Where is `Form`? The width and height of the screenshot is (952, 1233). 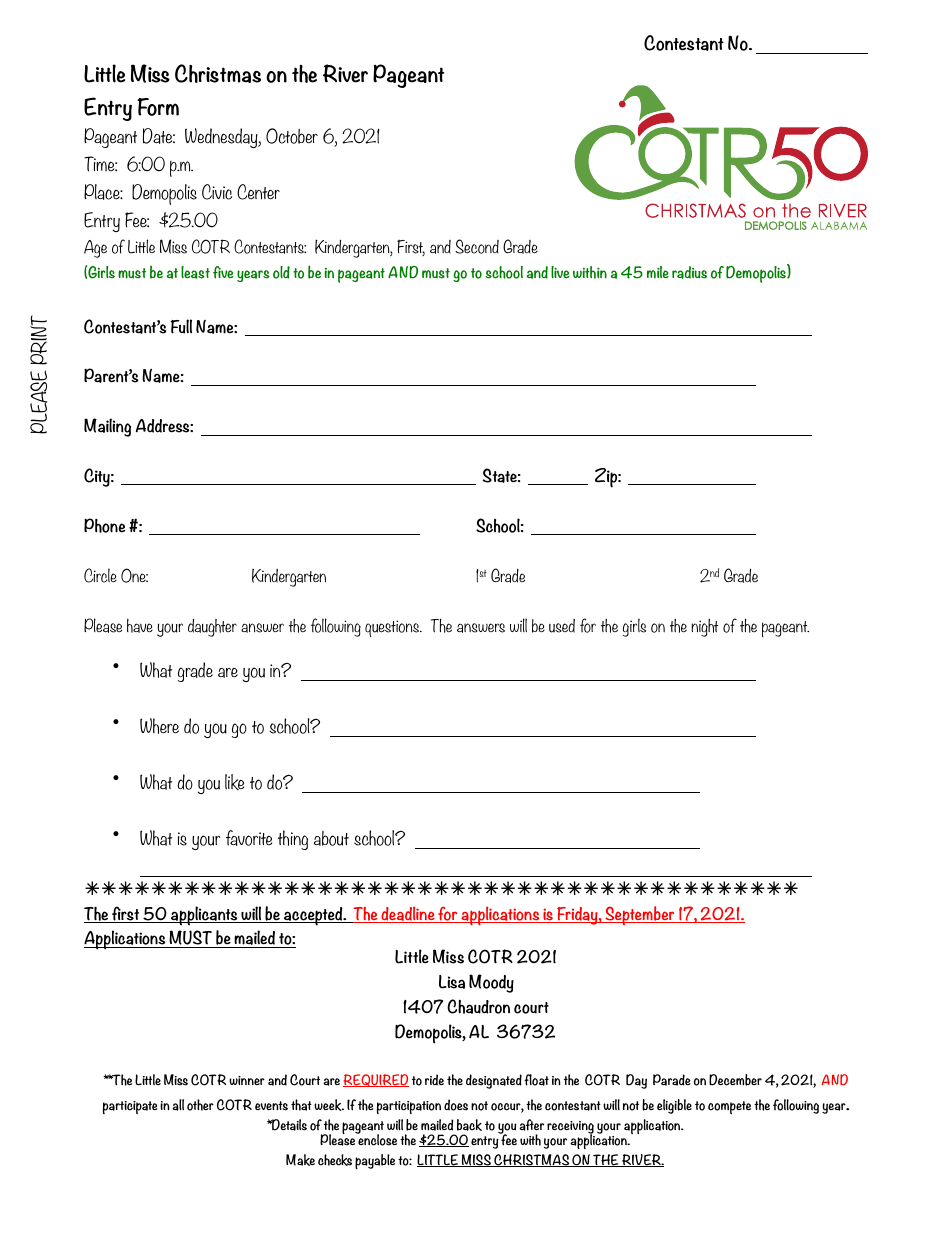
Form is located at coordinates (158, 107).
